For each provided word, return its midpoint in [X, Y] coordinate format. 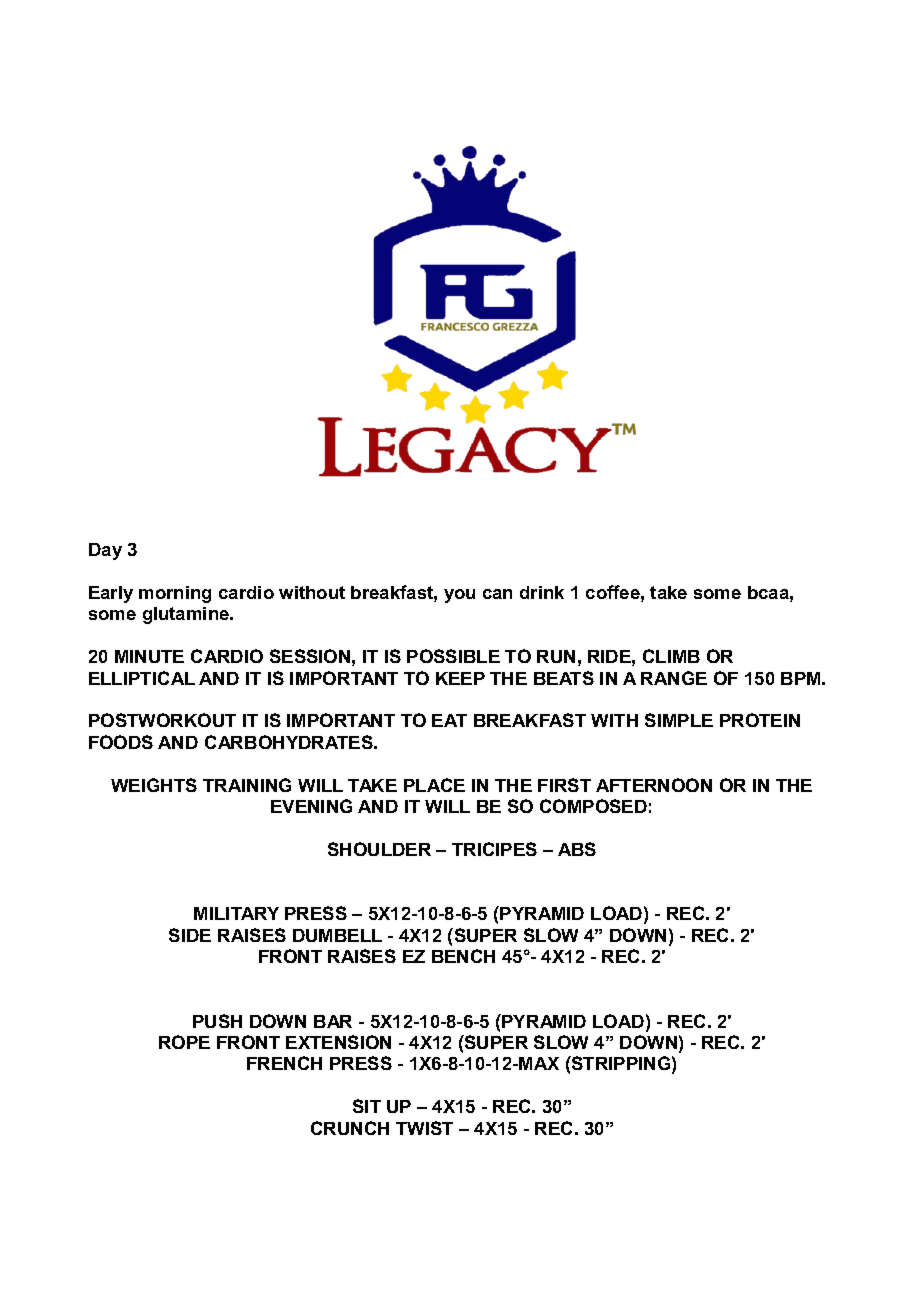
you [459, 596]
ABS [577, 849]
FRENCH [284, 1063]
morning [175, 594]
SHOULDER [379, 849]
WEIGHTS [154, 785]
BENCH [463, 956]
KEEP [460, 678]
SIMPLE [679, 720]
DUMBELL [337, 935]
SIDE [190, 935]
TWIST [424, 1128]
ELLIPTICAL [142, 678]
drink [542, 592]
